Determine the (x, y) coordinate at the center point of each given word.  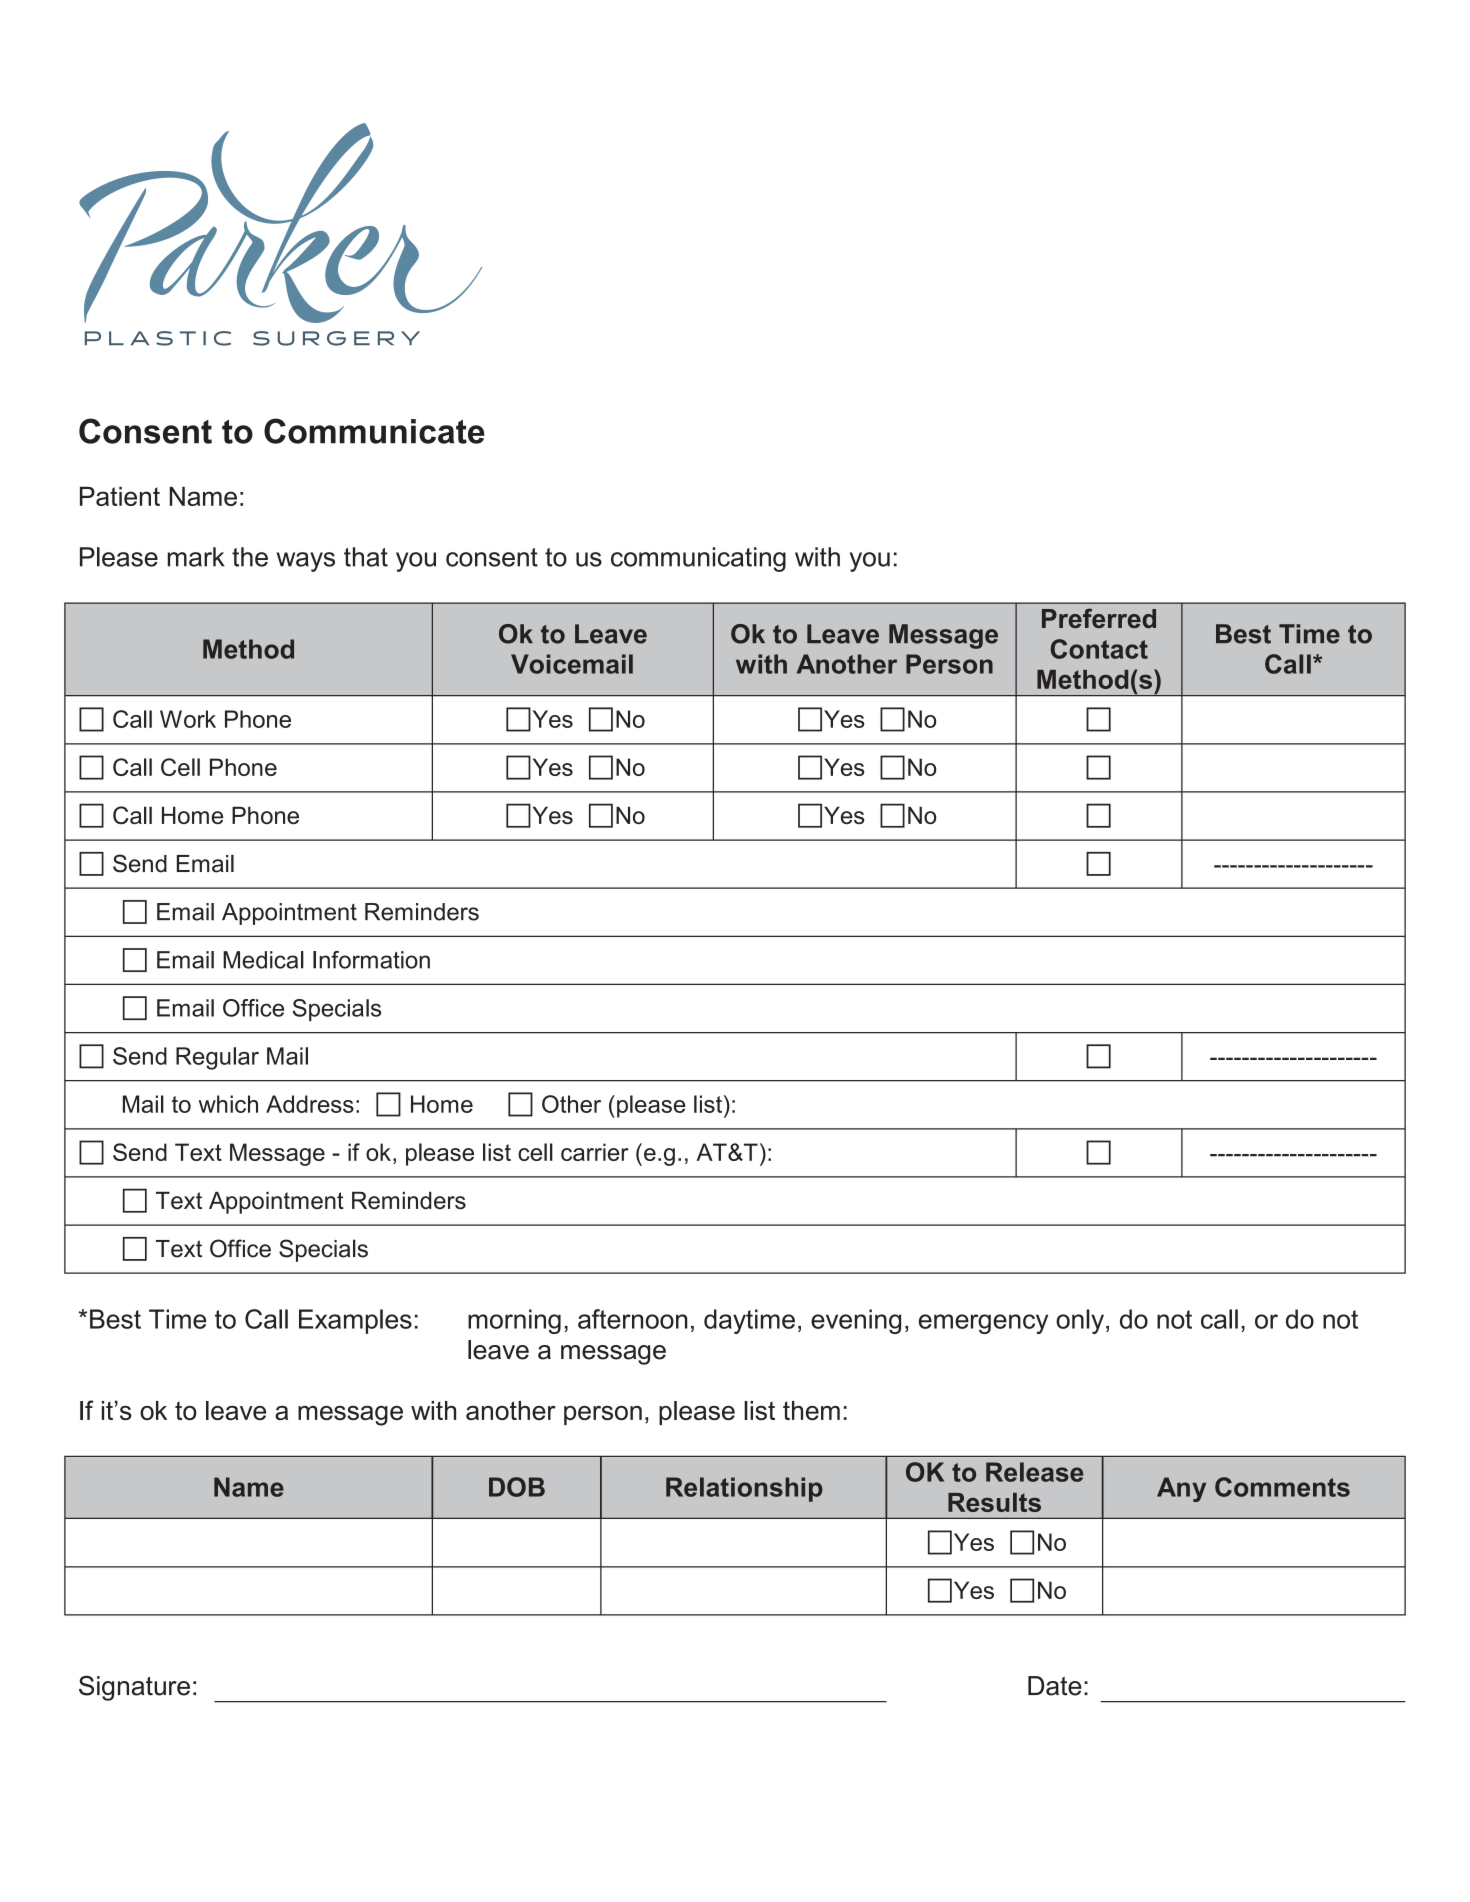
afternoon (633, 1319)
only (1080, 1321)
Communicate (374, 431)
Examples (355, 1321)
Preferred (1099, 618)
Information (371, 960)
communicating (698, 559)
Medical (263, 960)
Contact (1099, 649)
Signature (134, 1688)
